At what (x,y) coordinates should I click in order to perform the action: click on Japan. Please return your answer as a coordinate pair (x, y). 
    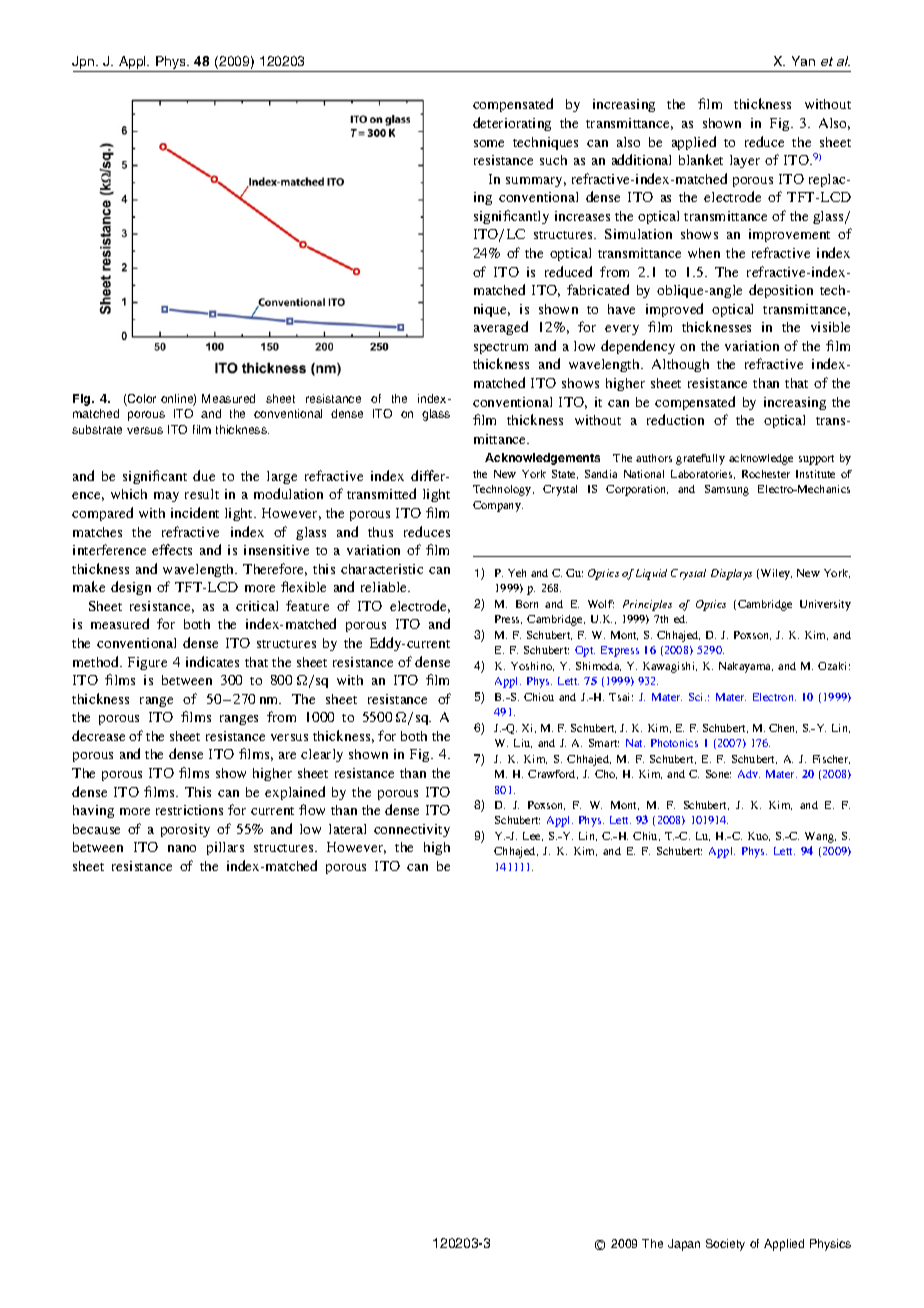
    Looking at the image, I should click on (684, 1245).
